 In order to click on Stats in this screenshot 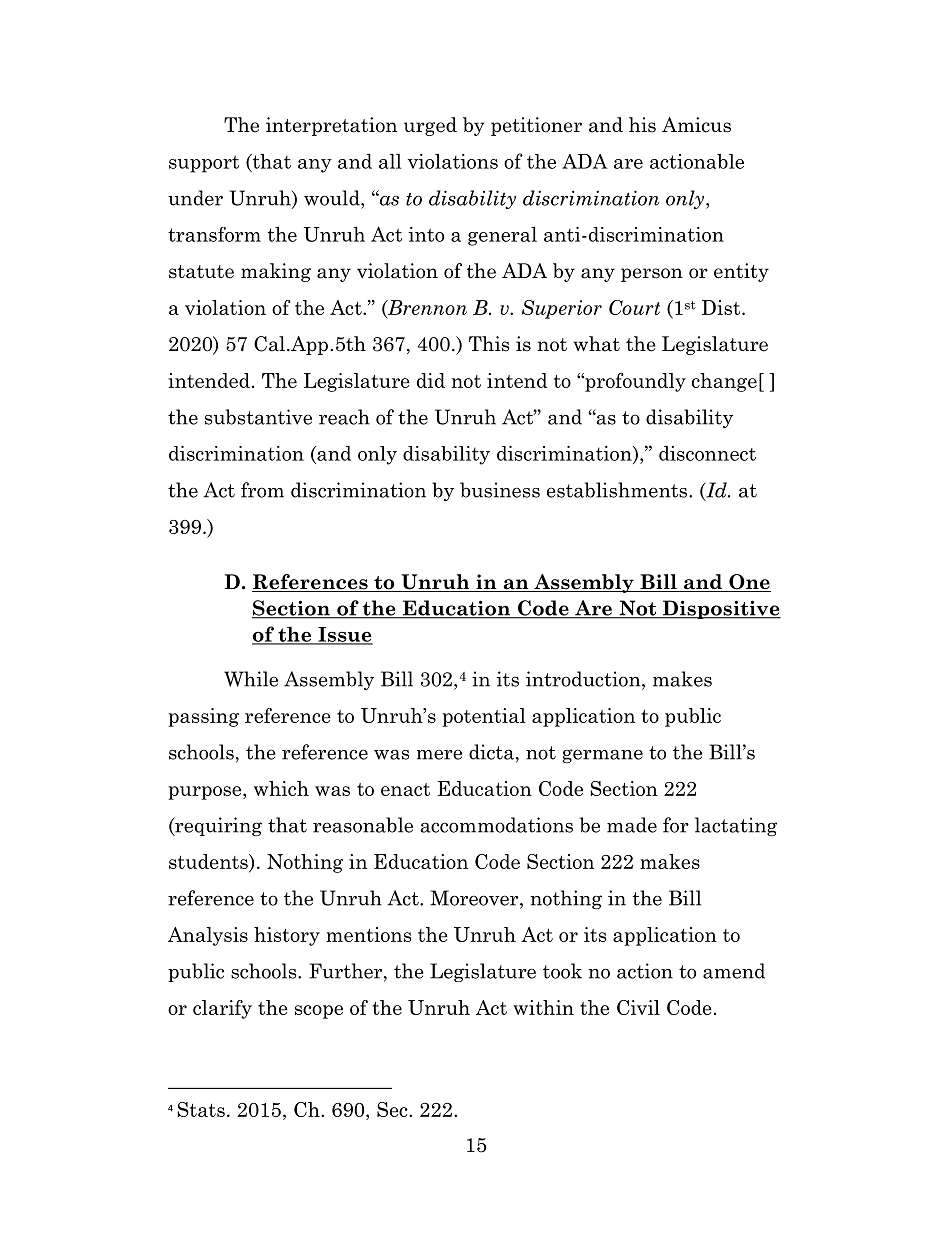, I will do `click(201, 1109)`.
